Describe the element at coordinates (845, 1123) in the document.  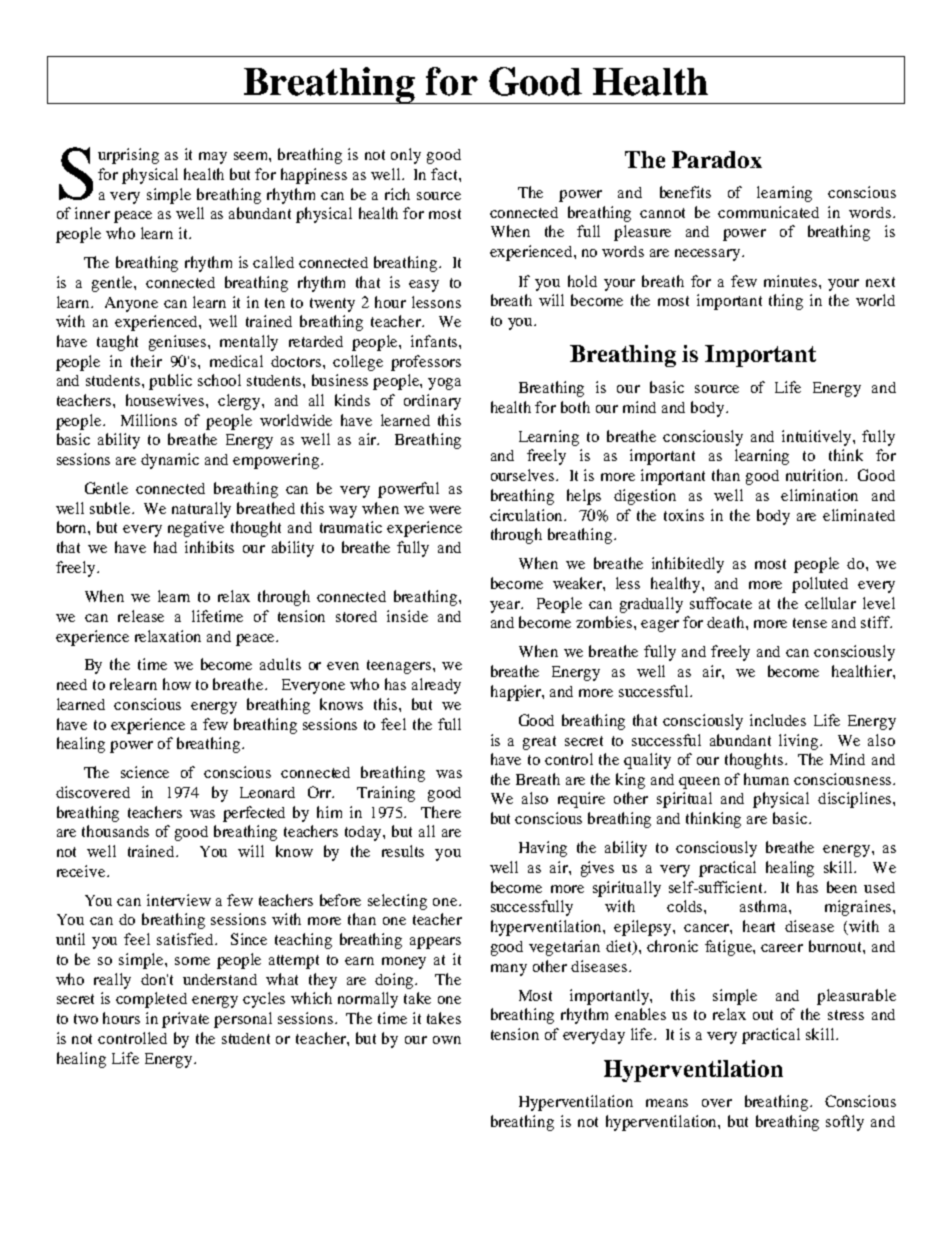
I see `softly` at that location.
